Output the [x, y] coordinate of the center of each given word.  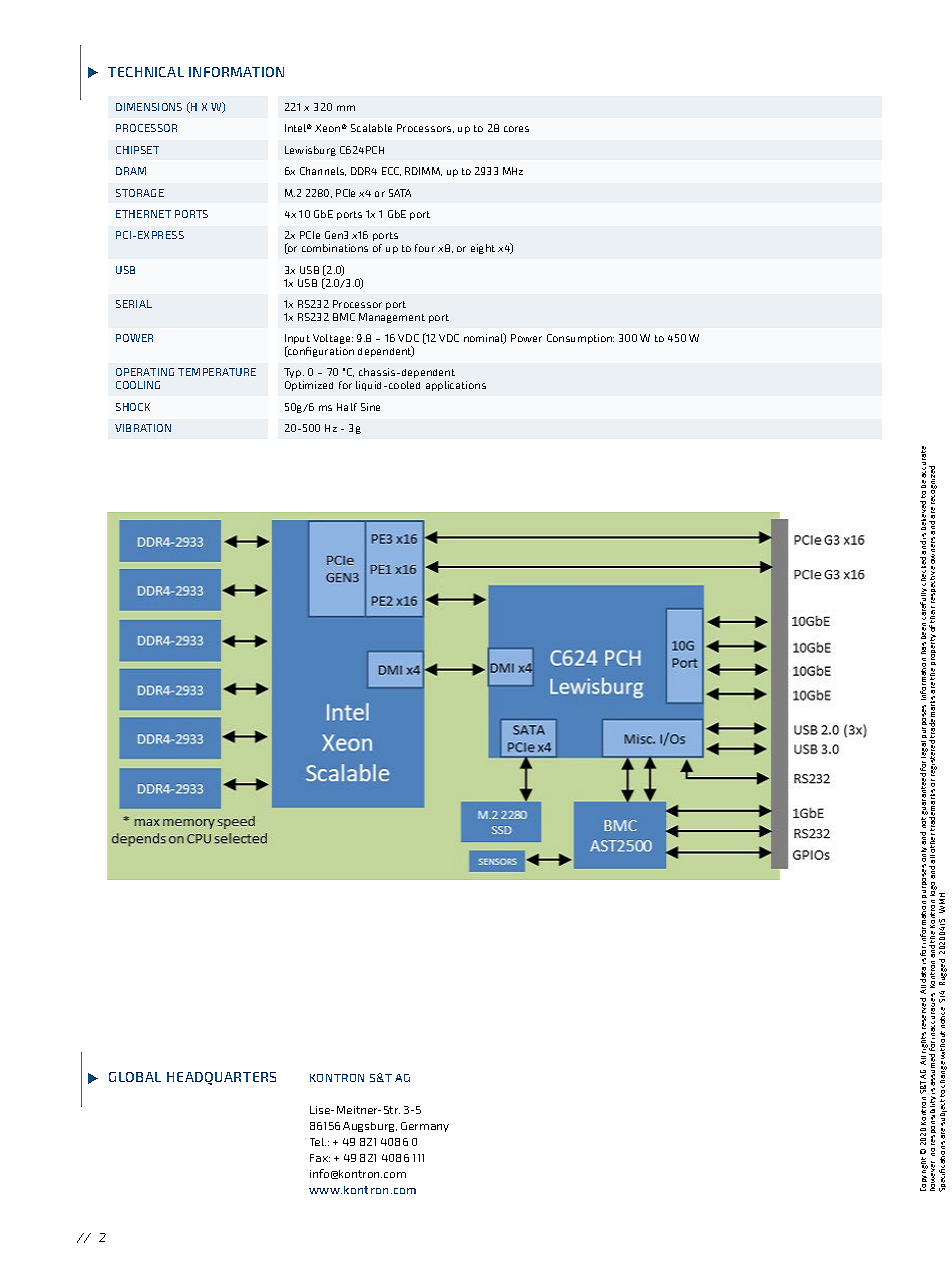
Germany [425, 1127]
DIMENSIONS [149, 107]
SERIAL [134, 304]
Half [347, 407]
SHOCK [133, 407]
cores [516, 129]
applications [456, 386]
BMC [344, 317]
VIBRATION [143, 428]
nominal [485, 338]
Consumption [580, 339]
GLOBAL [135, 1077]
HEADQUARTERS [221, 1078]
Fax [320, 1158]
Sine [370, 407]
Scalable [371, 128]
